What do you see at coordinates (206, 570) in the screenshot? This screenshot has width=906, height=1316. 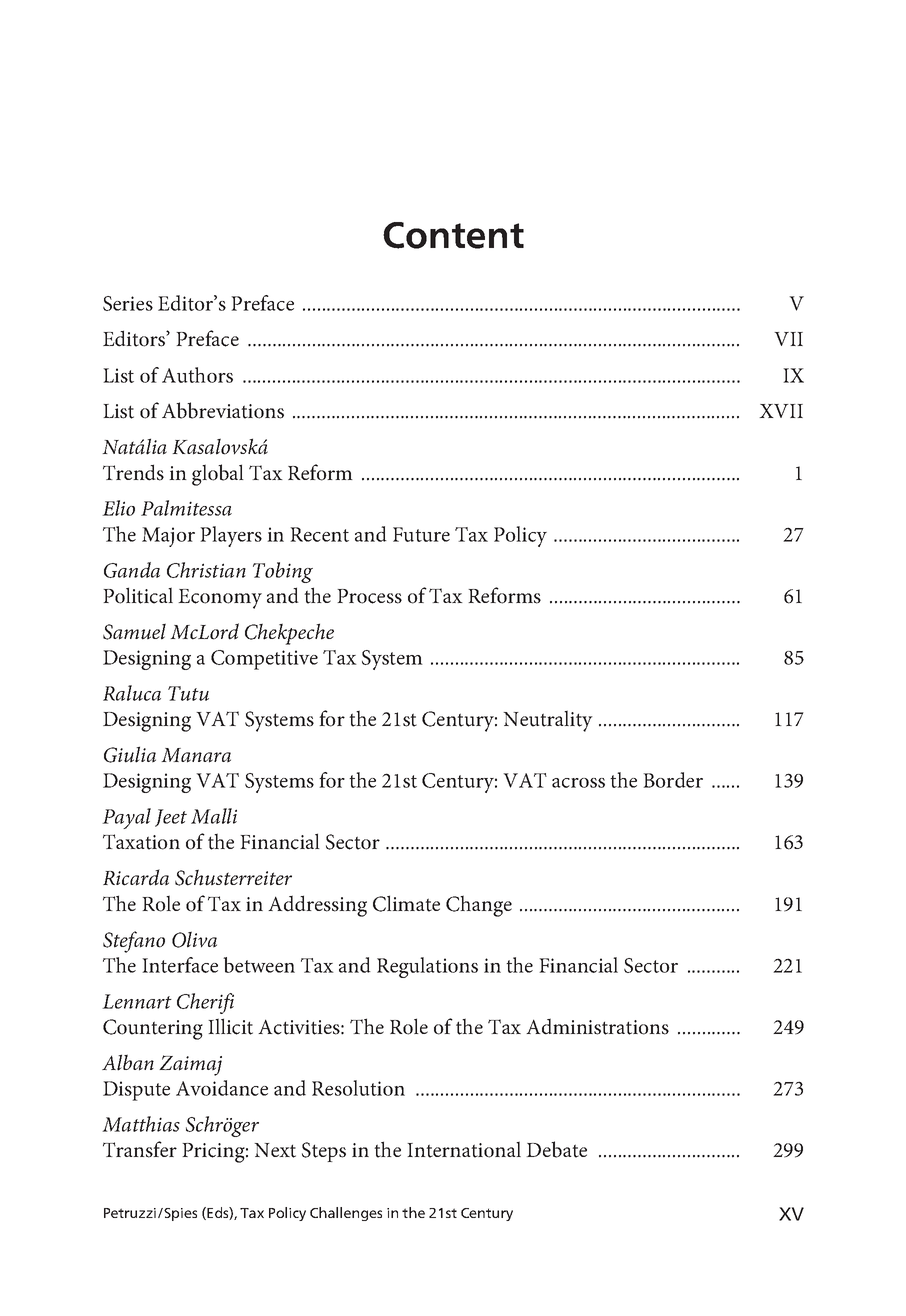 I see `Christian` at bounding box center [206, 570].
